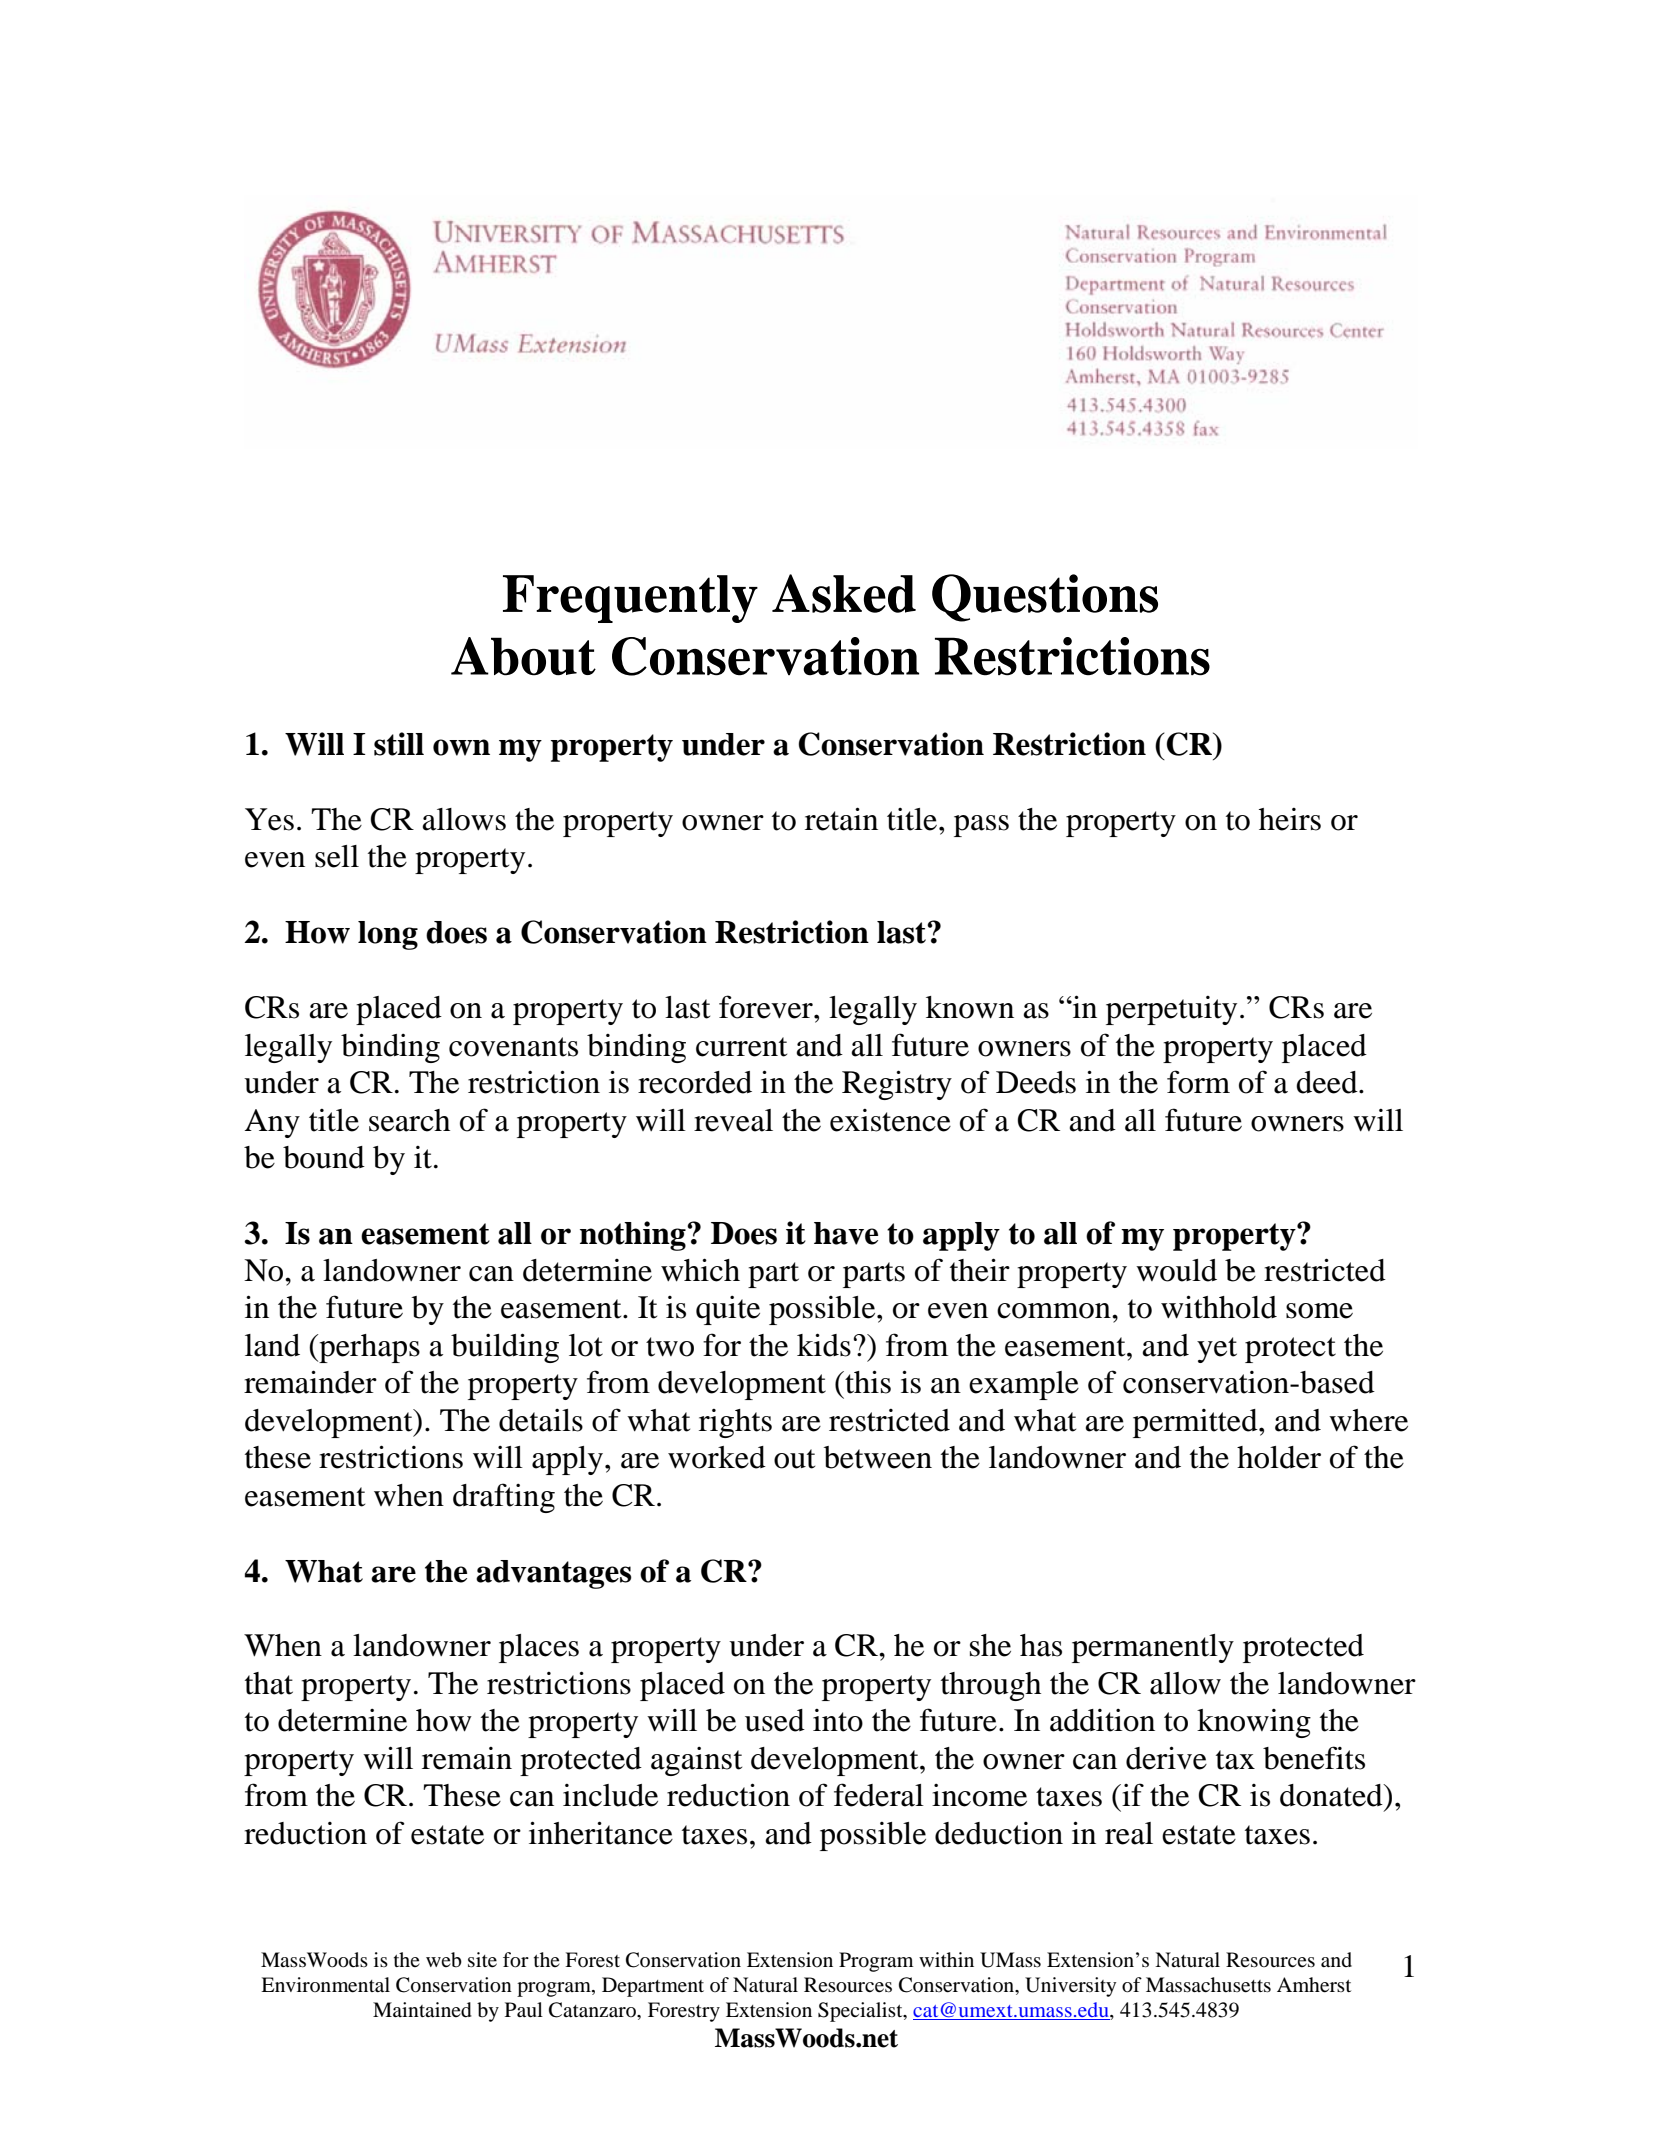  Describe the element at coordinates (523, 656) in the screenshot. I see `About` at that location.
